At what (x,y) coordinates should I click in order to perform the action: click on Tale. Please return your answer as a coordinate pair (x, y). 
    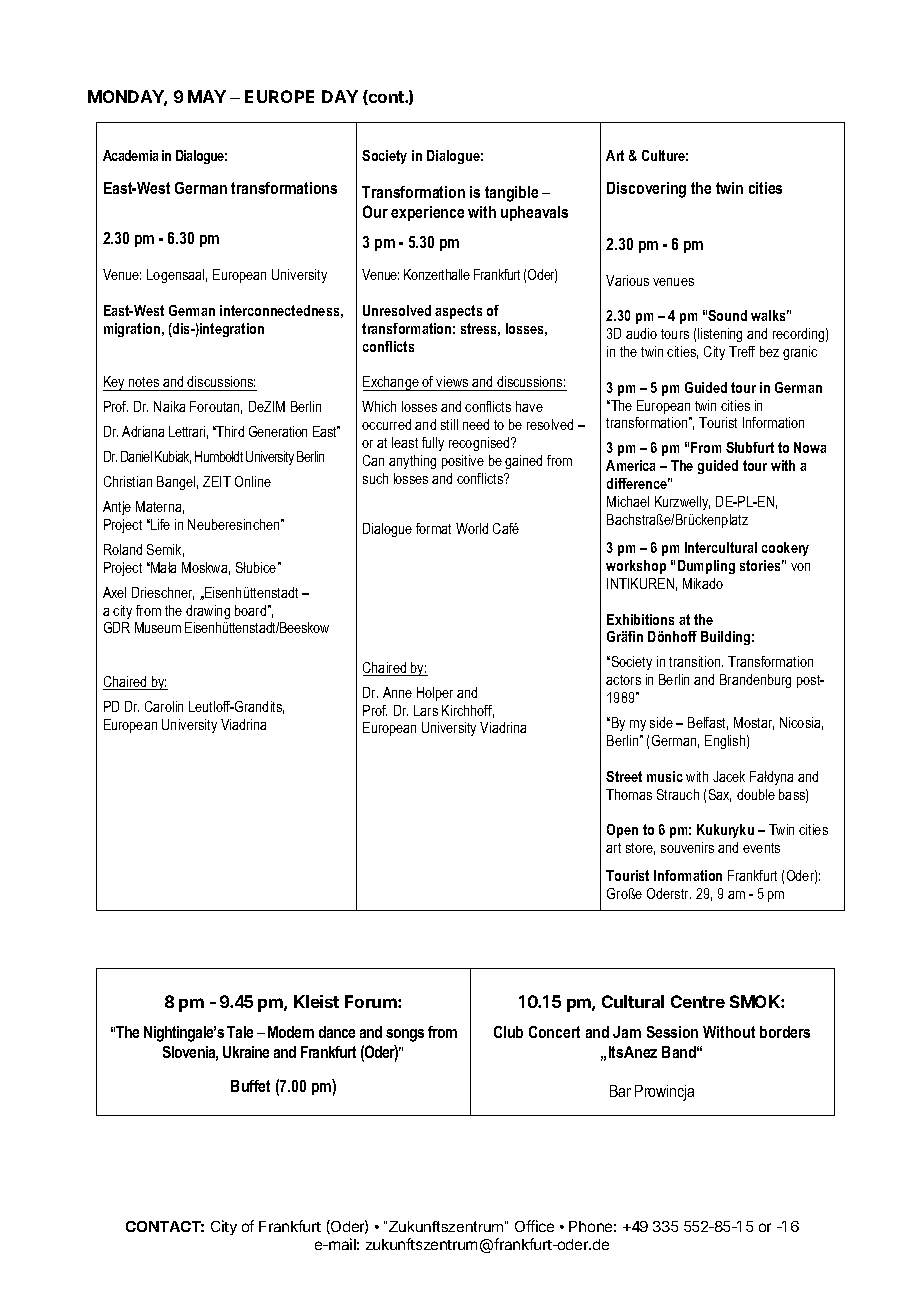
    Looking at the image, I should click on (240, 1032).
